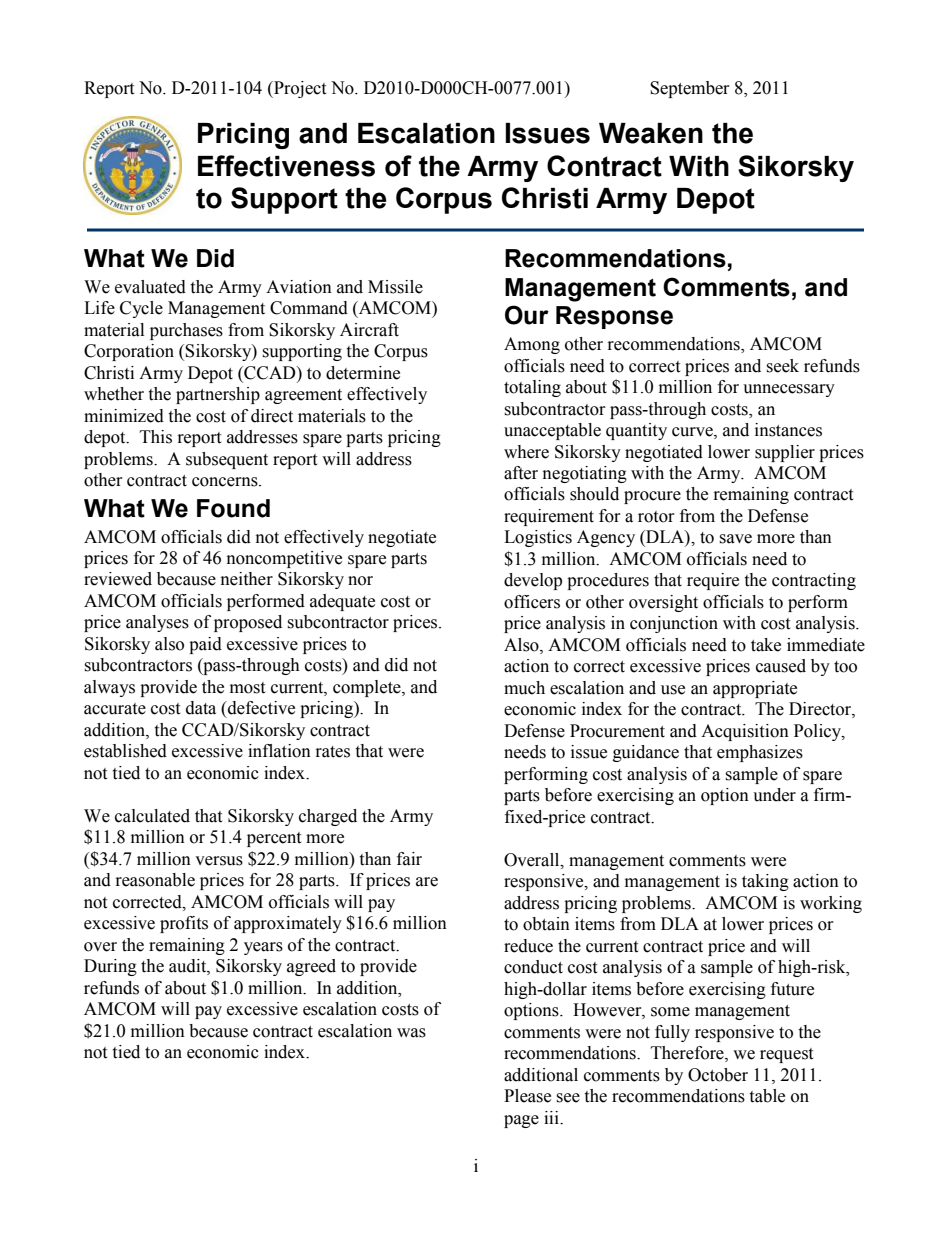 The image size is (952, 1233). What do you see at coordinates (157, 623) in the page?
I see `analyses` at bounding box center [157, 623].
